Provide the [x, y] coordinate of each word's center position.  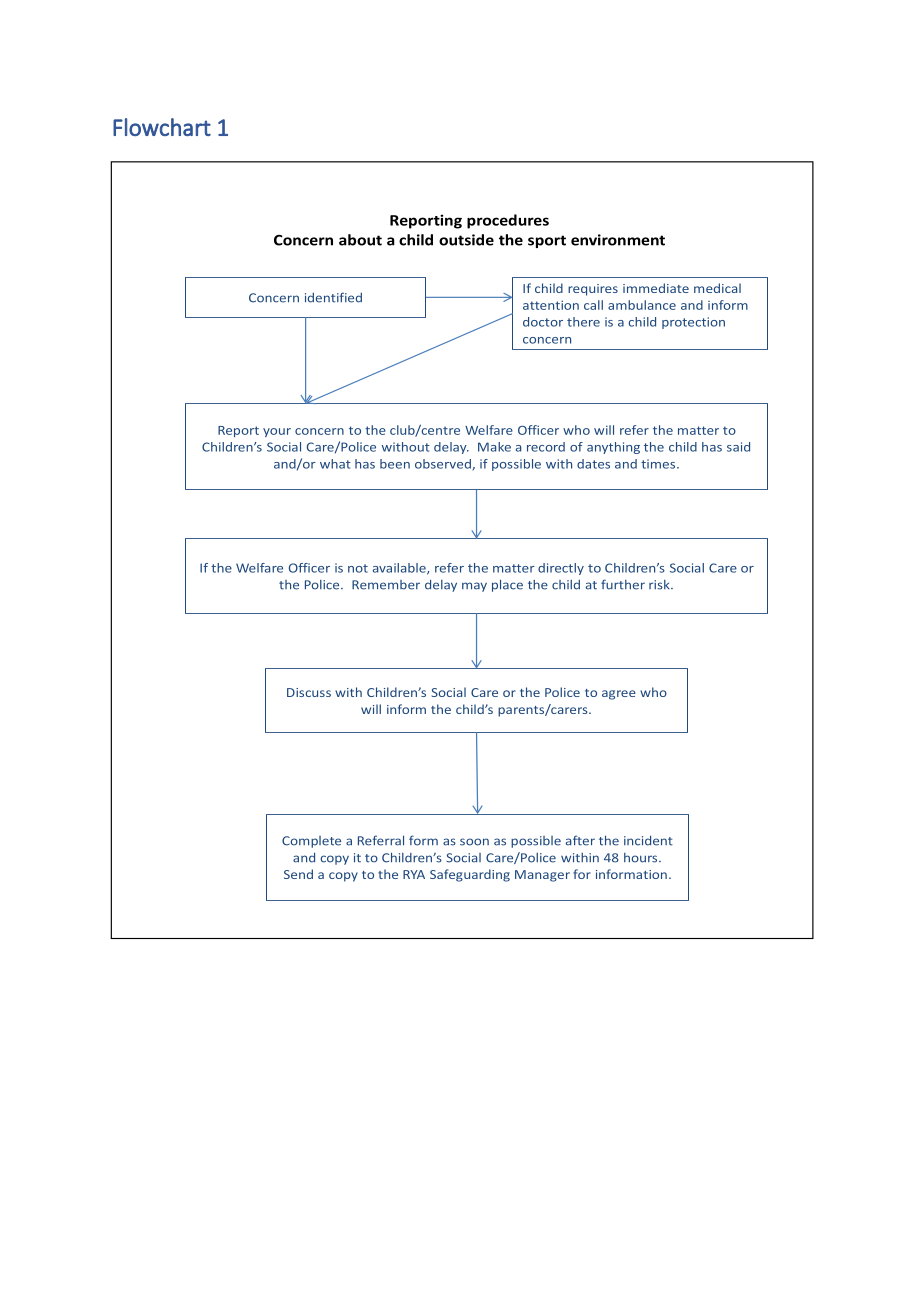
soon [474, 842]
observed [444, 465]
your [277, 432]
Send [298, 874]
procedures [508, 221]
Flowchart [162, 127]
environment [618, 240]
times [659, 464]
